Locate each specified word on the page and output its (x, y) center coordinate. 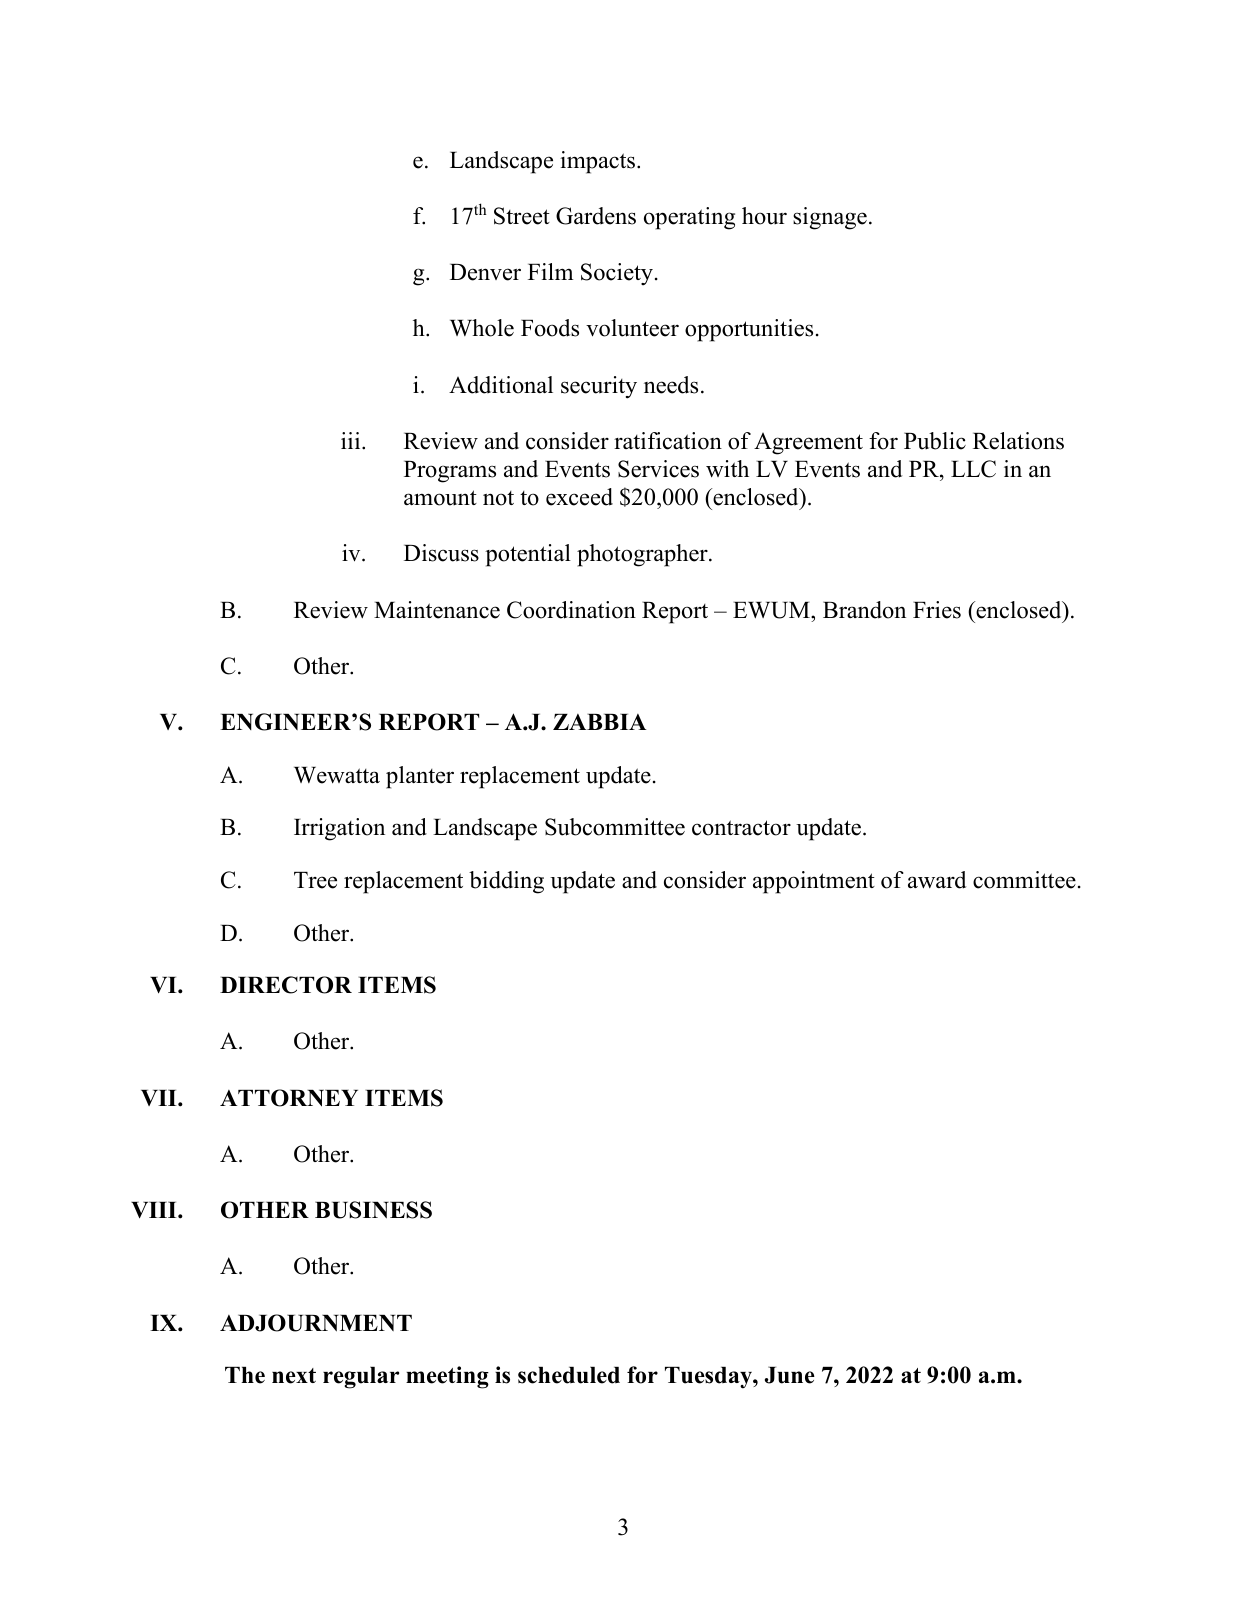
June (790, 1375)
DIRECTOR (286, 985)
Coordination (571, 610)
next (294, 1376)
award (937, 880)
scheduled (569, 1375)
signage (830, 218)
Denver (485, 272)
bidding (506, 882)
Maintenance (437, 610)
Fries (937, 610)
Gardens (596, 216)
